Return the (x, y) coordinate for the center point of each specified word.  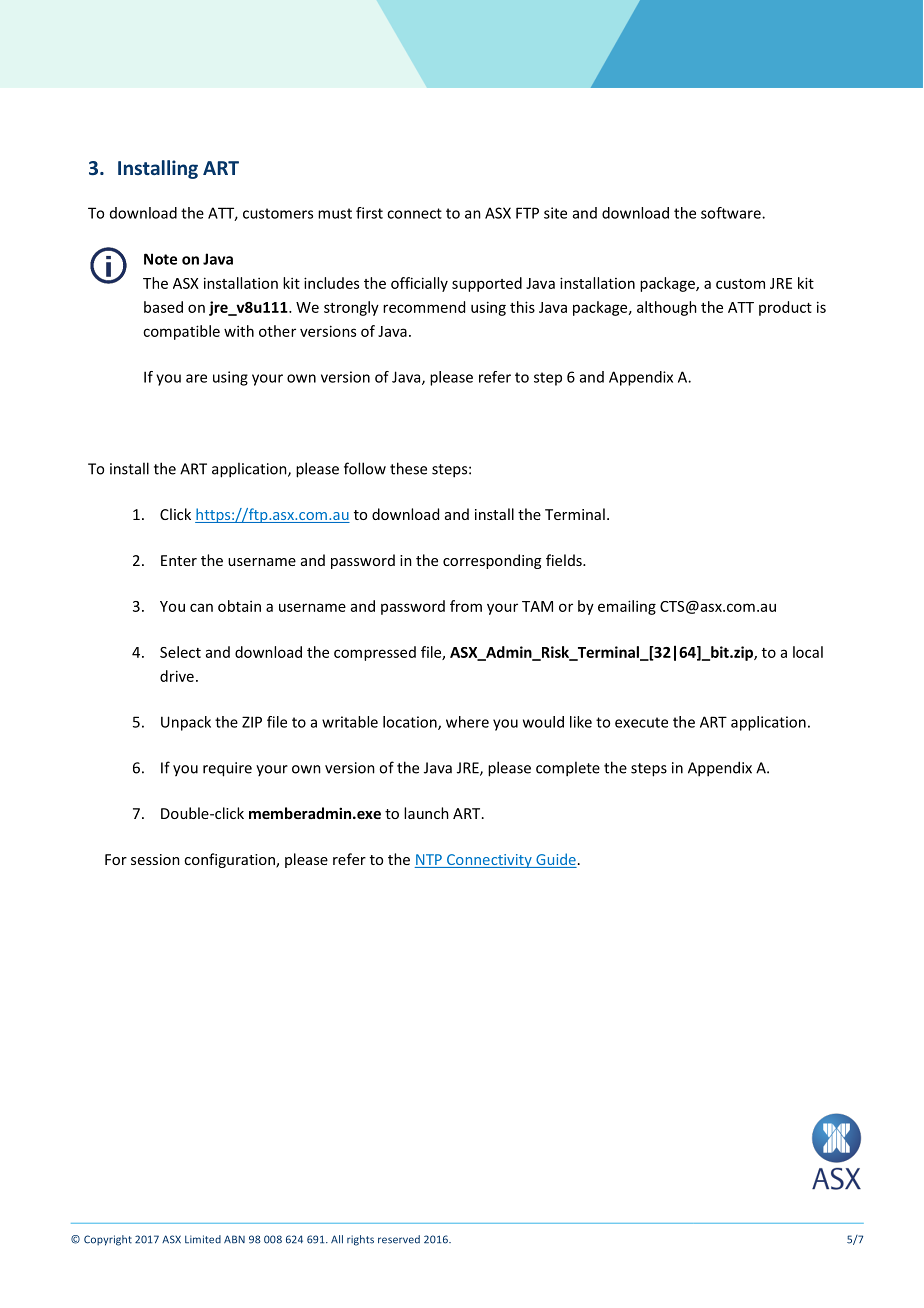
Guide (555, 860)
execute (641, 722)
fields (565, 560)
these (408, 468)
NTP (429, 859)
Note (160, 259)
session (155, 859)
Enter (179, 560)
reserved (399, 1239)
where (467, 722)
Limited (203, 1239)
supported (487, 284)
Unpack (186, 723)
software (732, 213)
